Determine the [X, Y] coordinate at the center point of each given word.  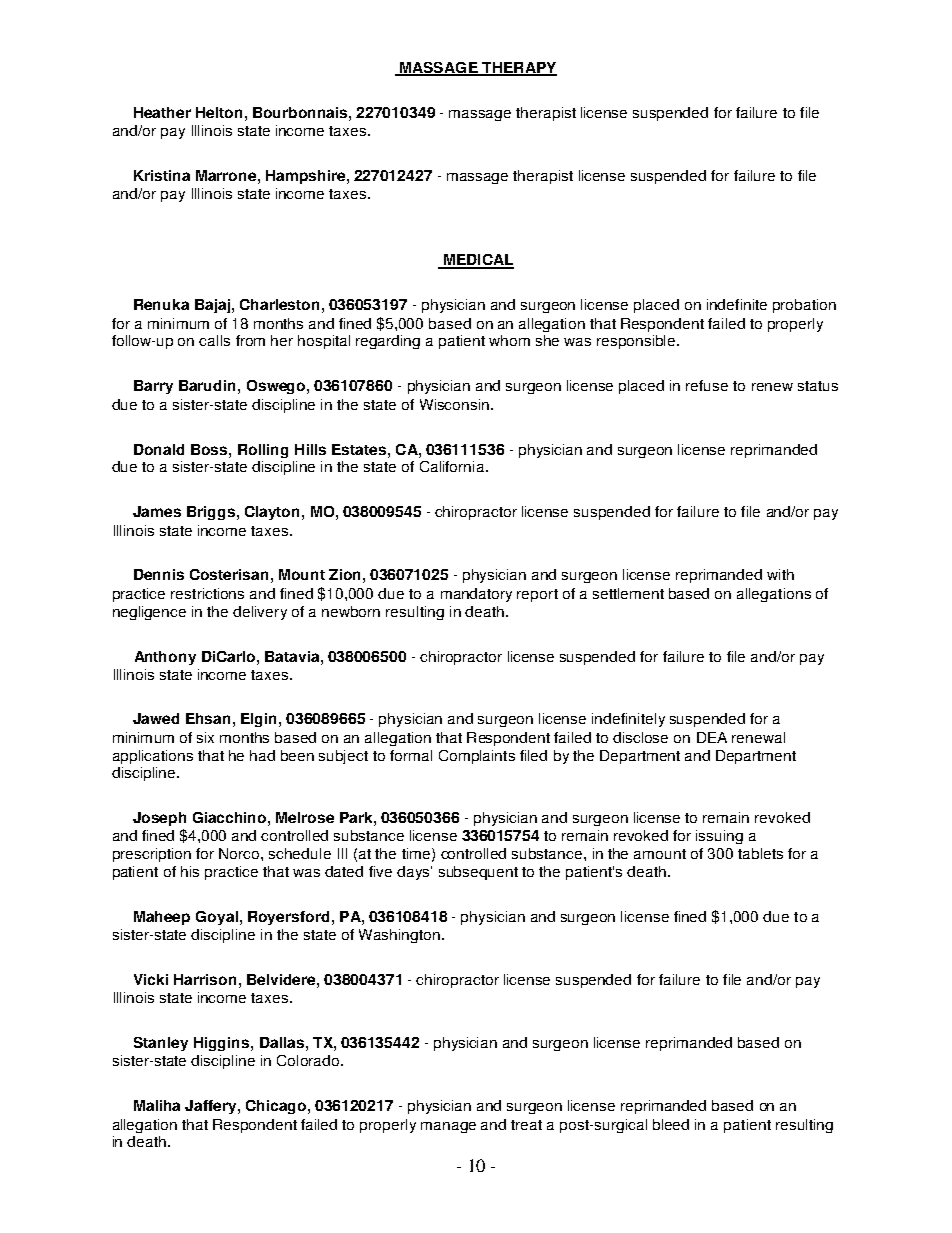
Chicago [277, 1107]
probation [804, 306]
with [780, 574]
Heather [162, 112]
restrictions [207, 593]
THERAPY [518, 68]
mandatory [476, 595]
